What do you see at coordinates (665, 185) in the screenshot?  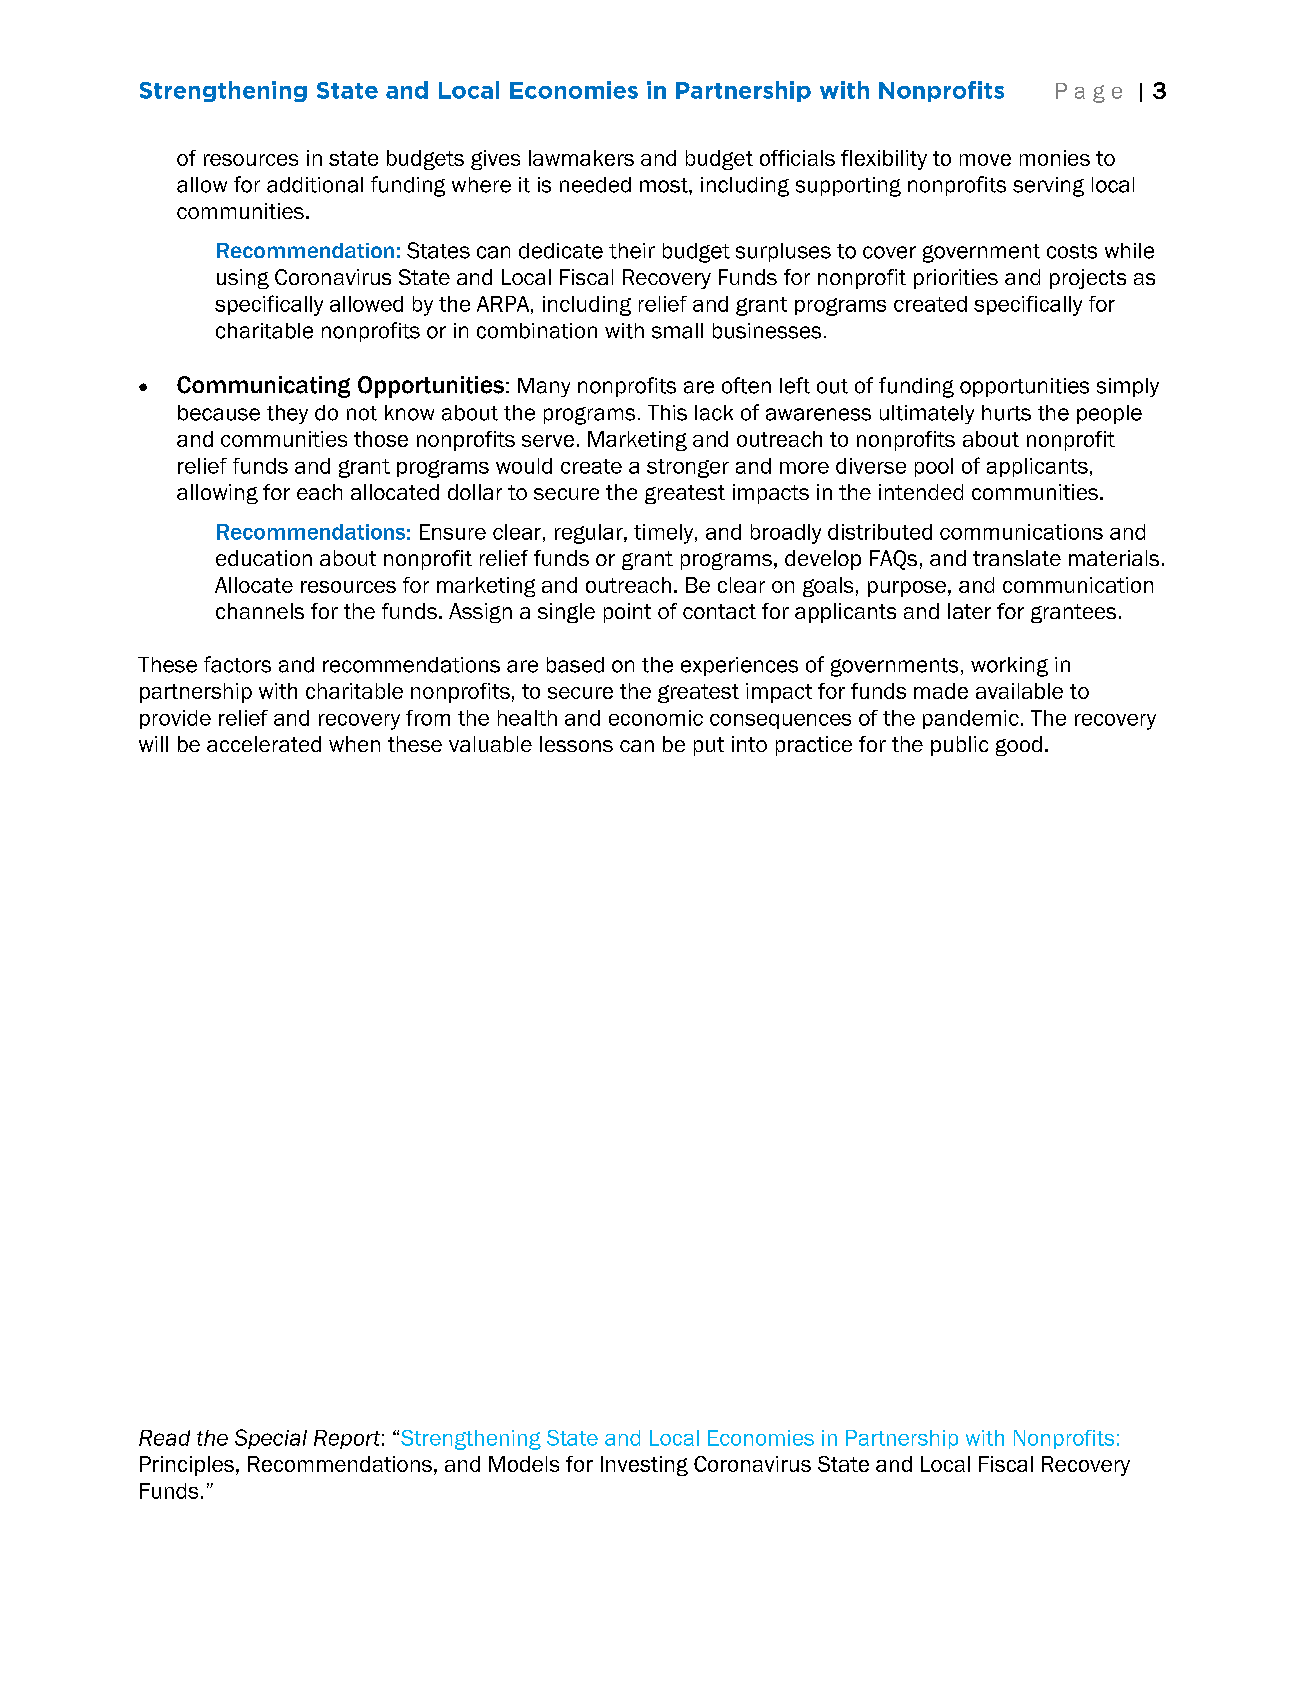 I see `most` at bounding box center [665, 185].
